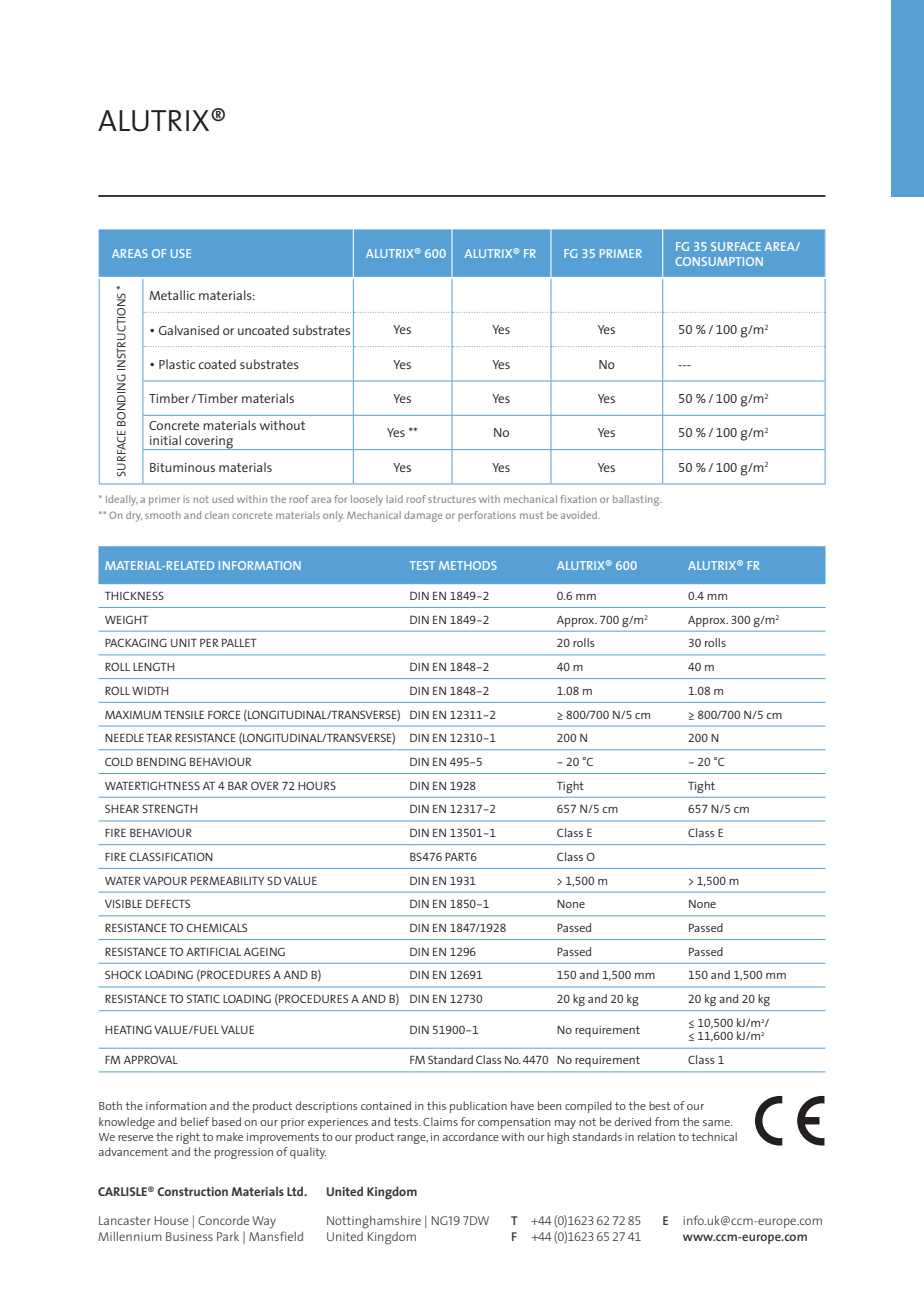 The height and width of the screenshot is (1311, 924). Describe the element at coordinates (656, 1136) in the screenshot. I see `relation` at that location.
